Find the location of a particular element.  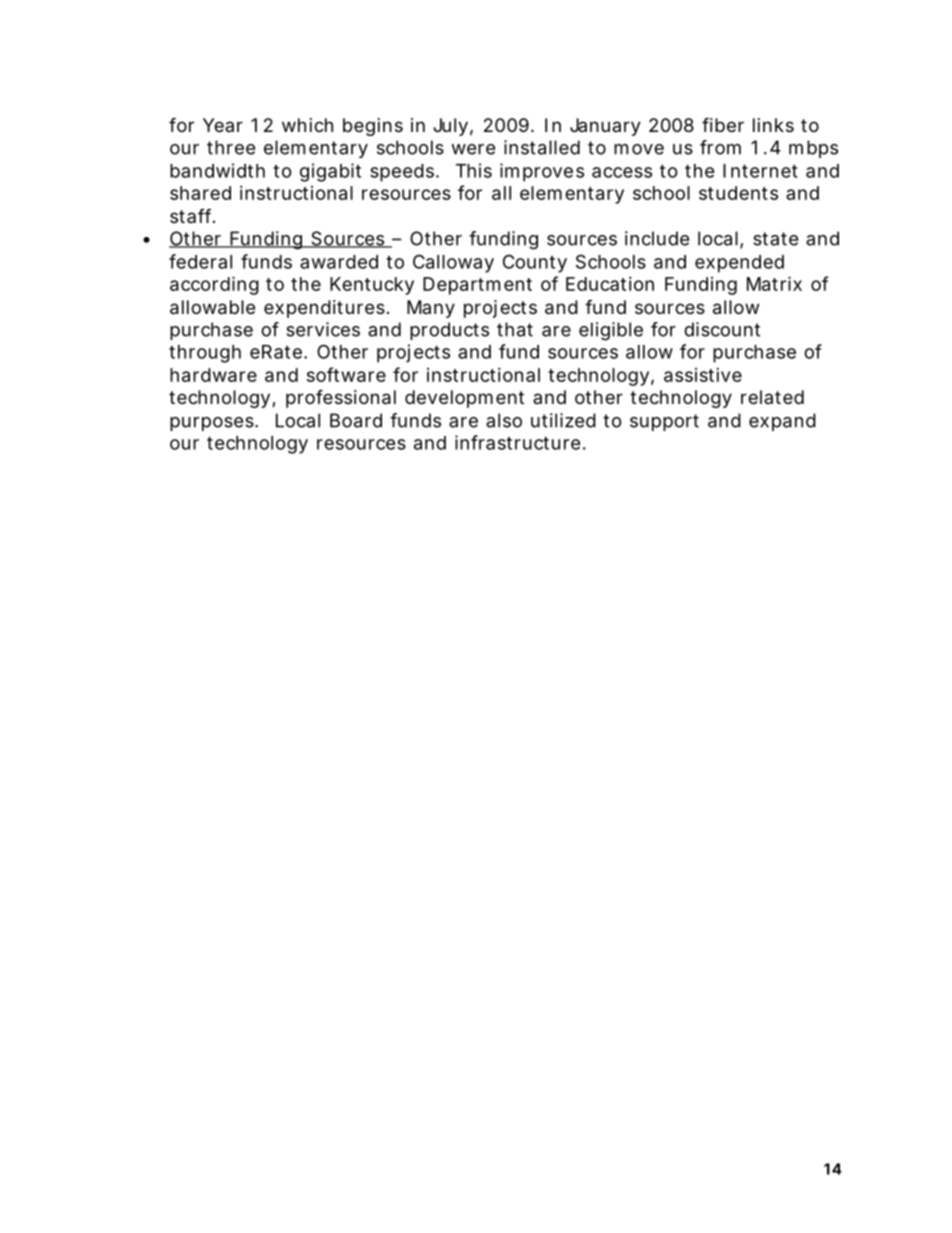

fiber is located at coordinates (723, 124).
